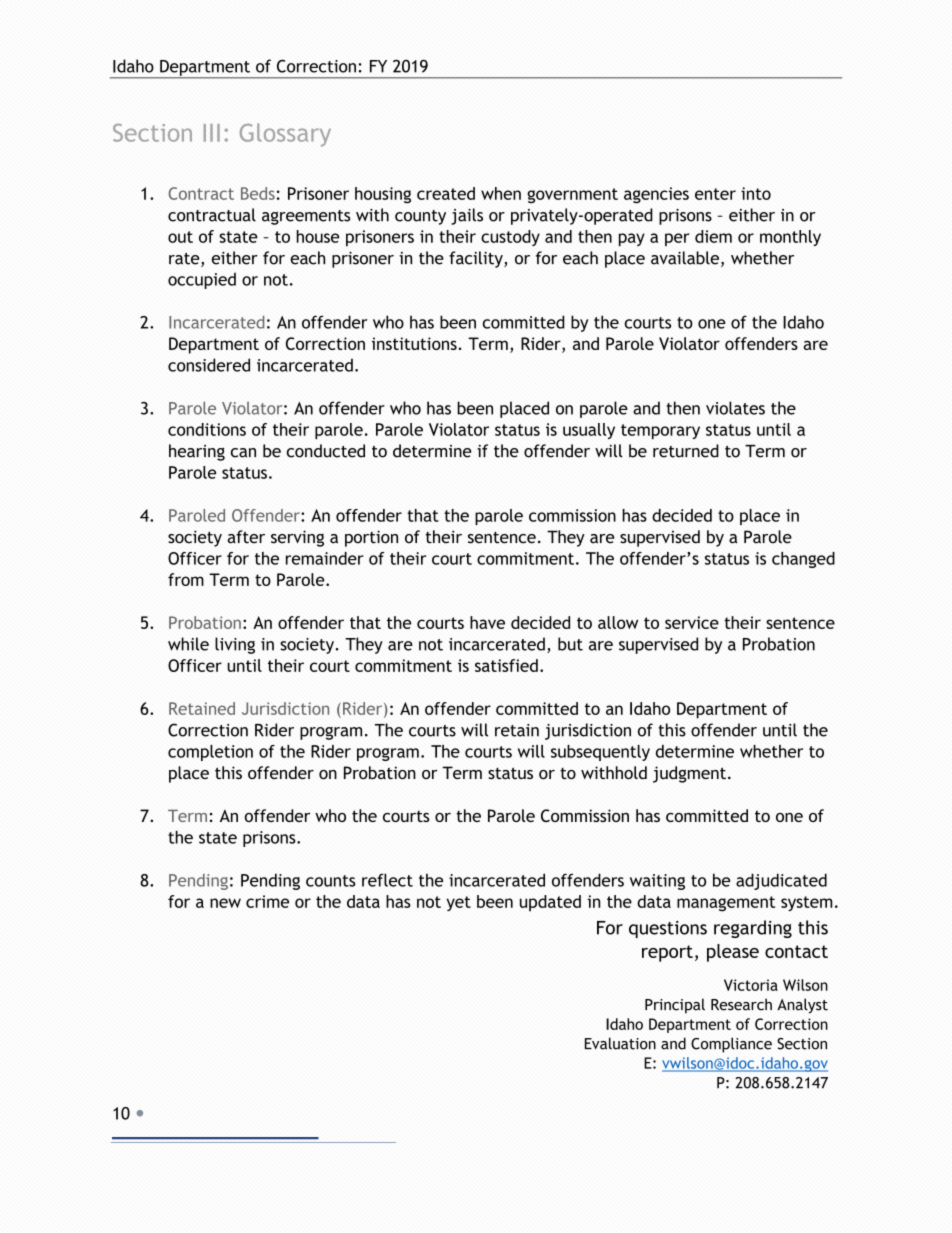 This page has height=1233, width=952. What do you see at coordinates (210, 753) in the page?
I see `completion` at bounding box center [210, 753].
